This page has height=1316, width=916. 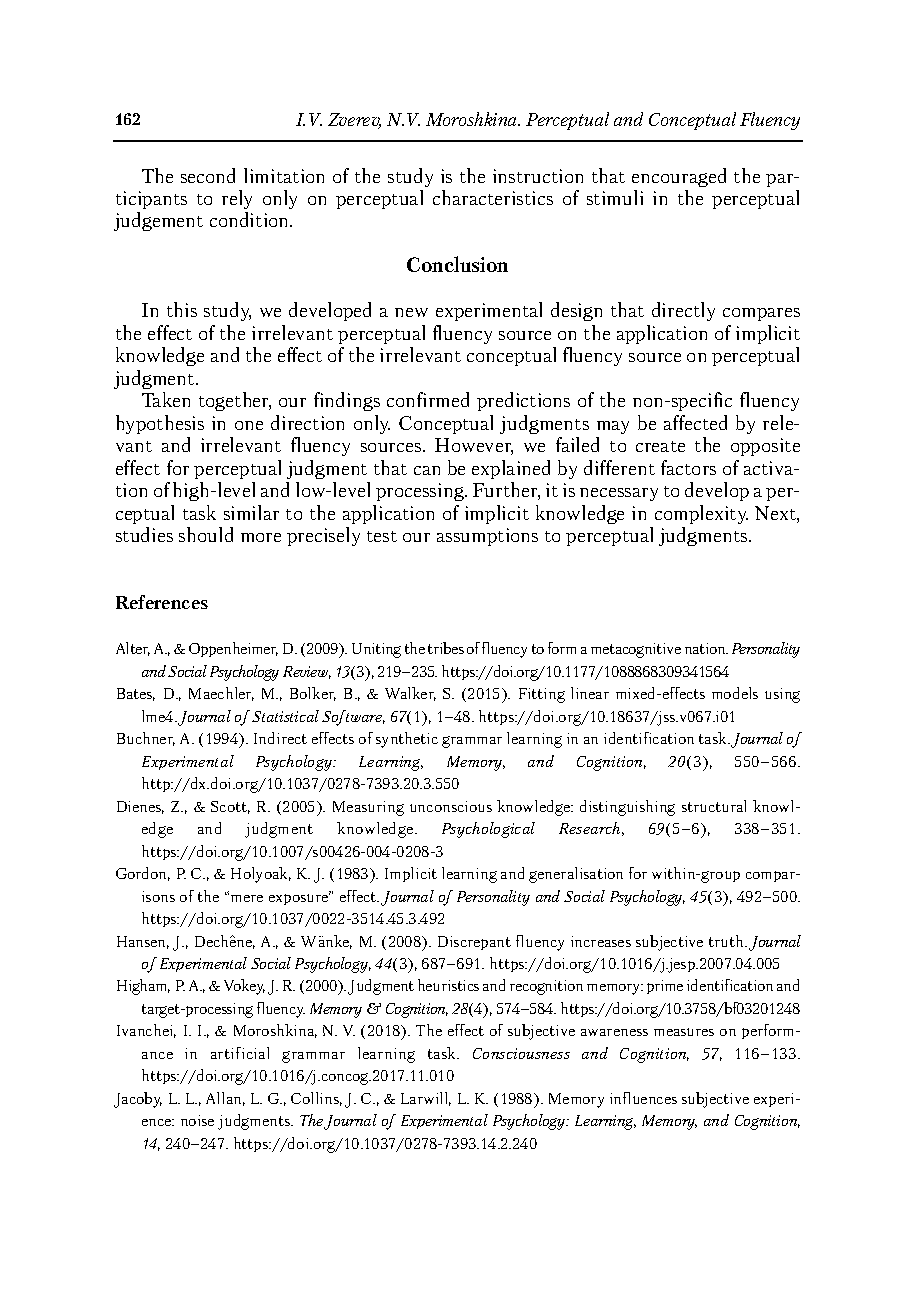 What do you see at coordinates (521, 1053) in the page?
I see `Consciousness` at bounding box center [521, 1053].
